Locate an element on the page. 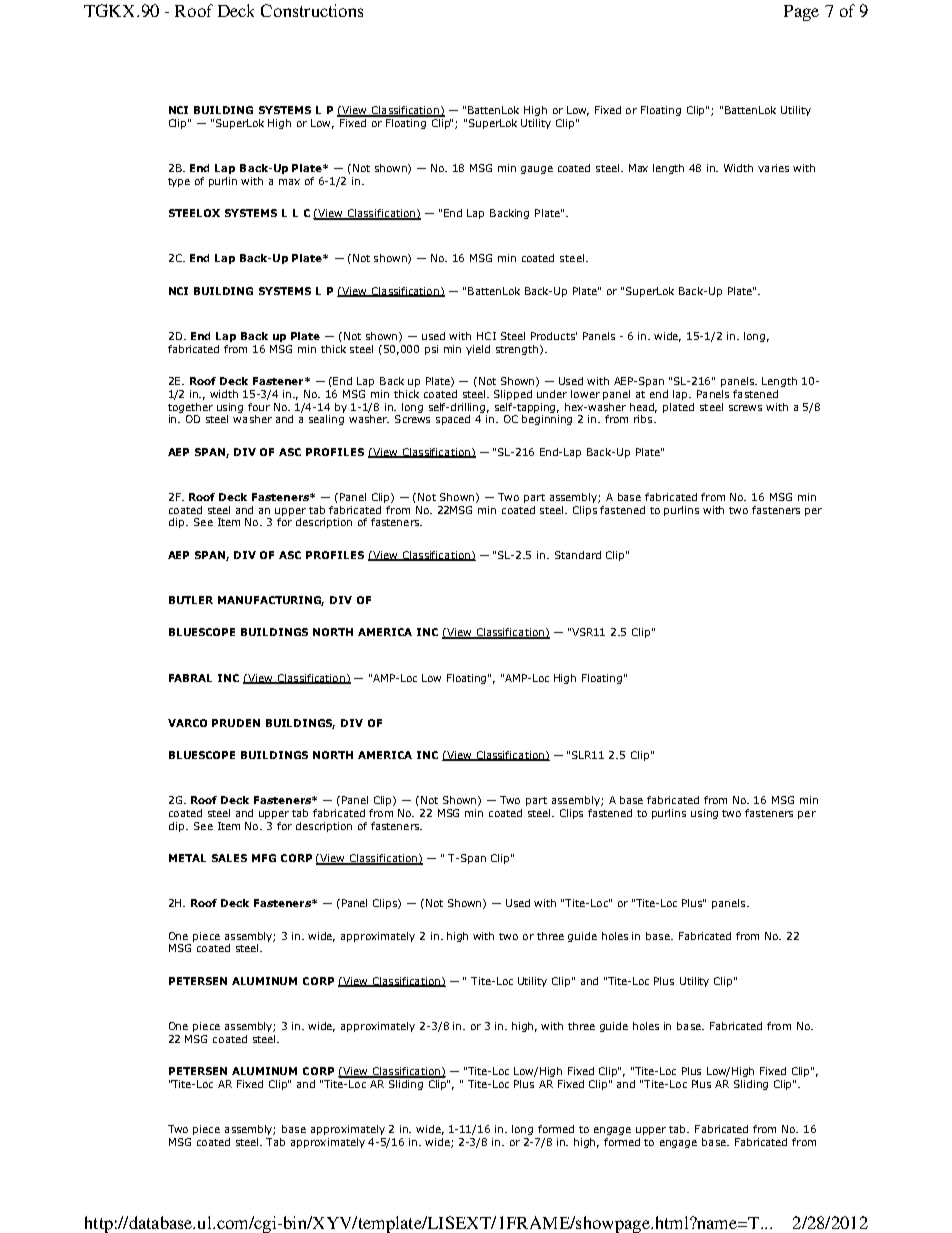 This image has height=1233, width=952. ribs is located at coordinates (644, 419).
